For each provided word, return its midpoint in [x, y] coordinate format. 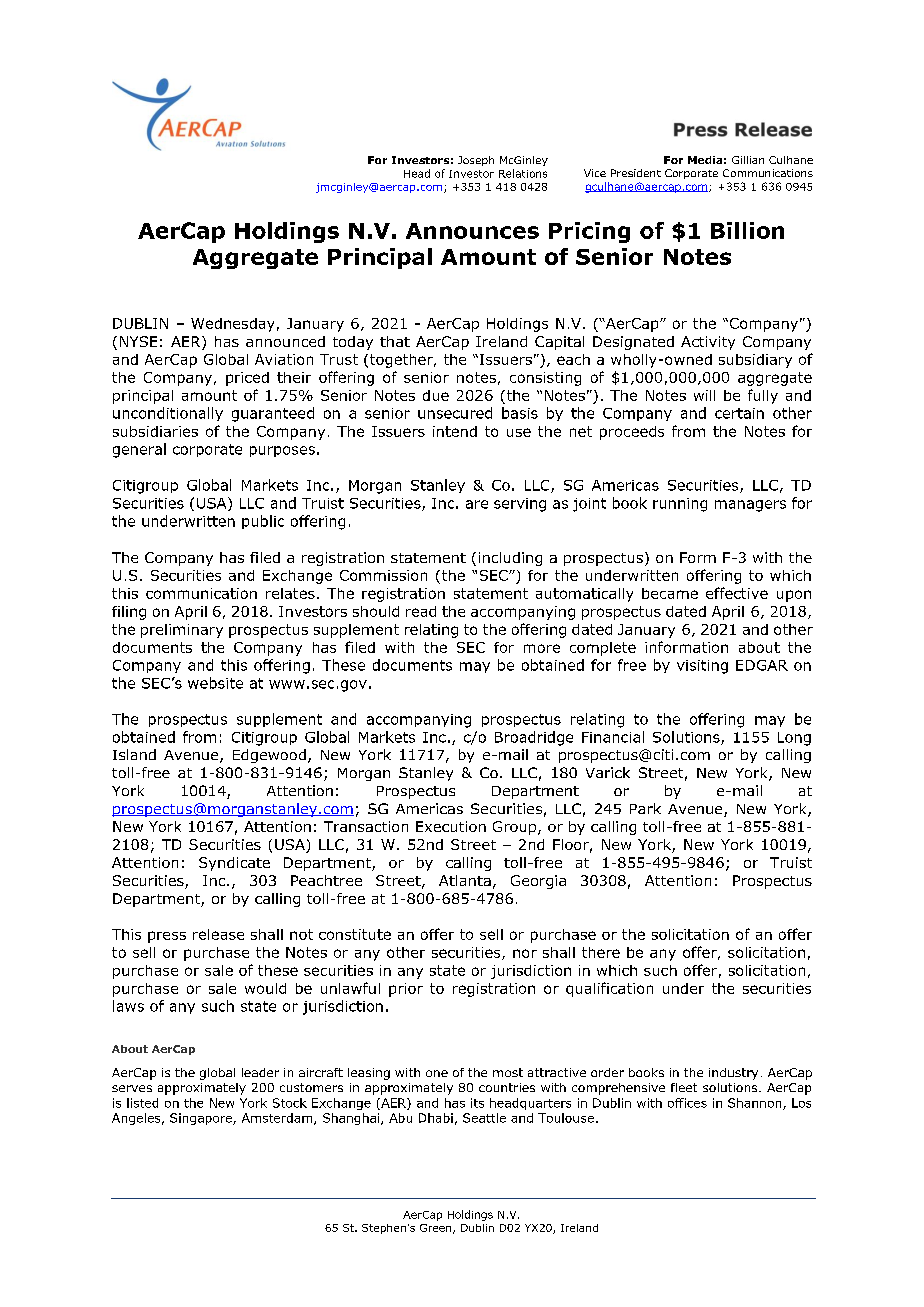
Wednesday [232, 325]
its [477, 1103]
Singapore [202, 1119]
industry [733, 1074]
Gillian [748, 160]
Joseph [476, 161]
